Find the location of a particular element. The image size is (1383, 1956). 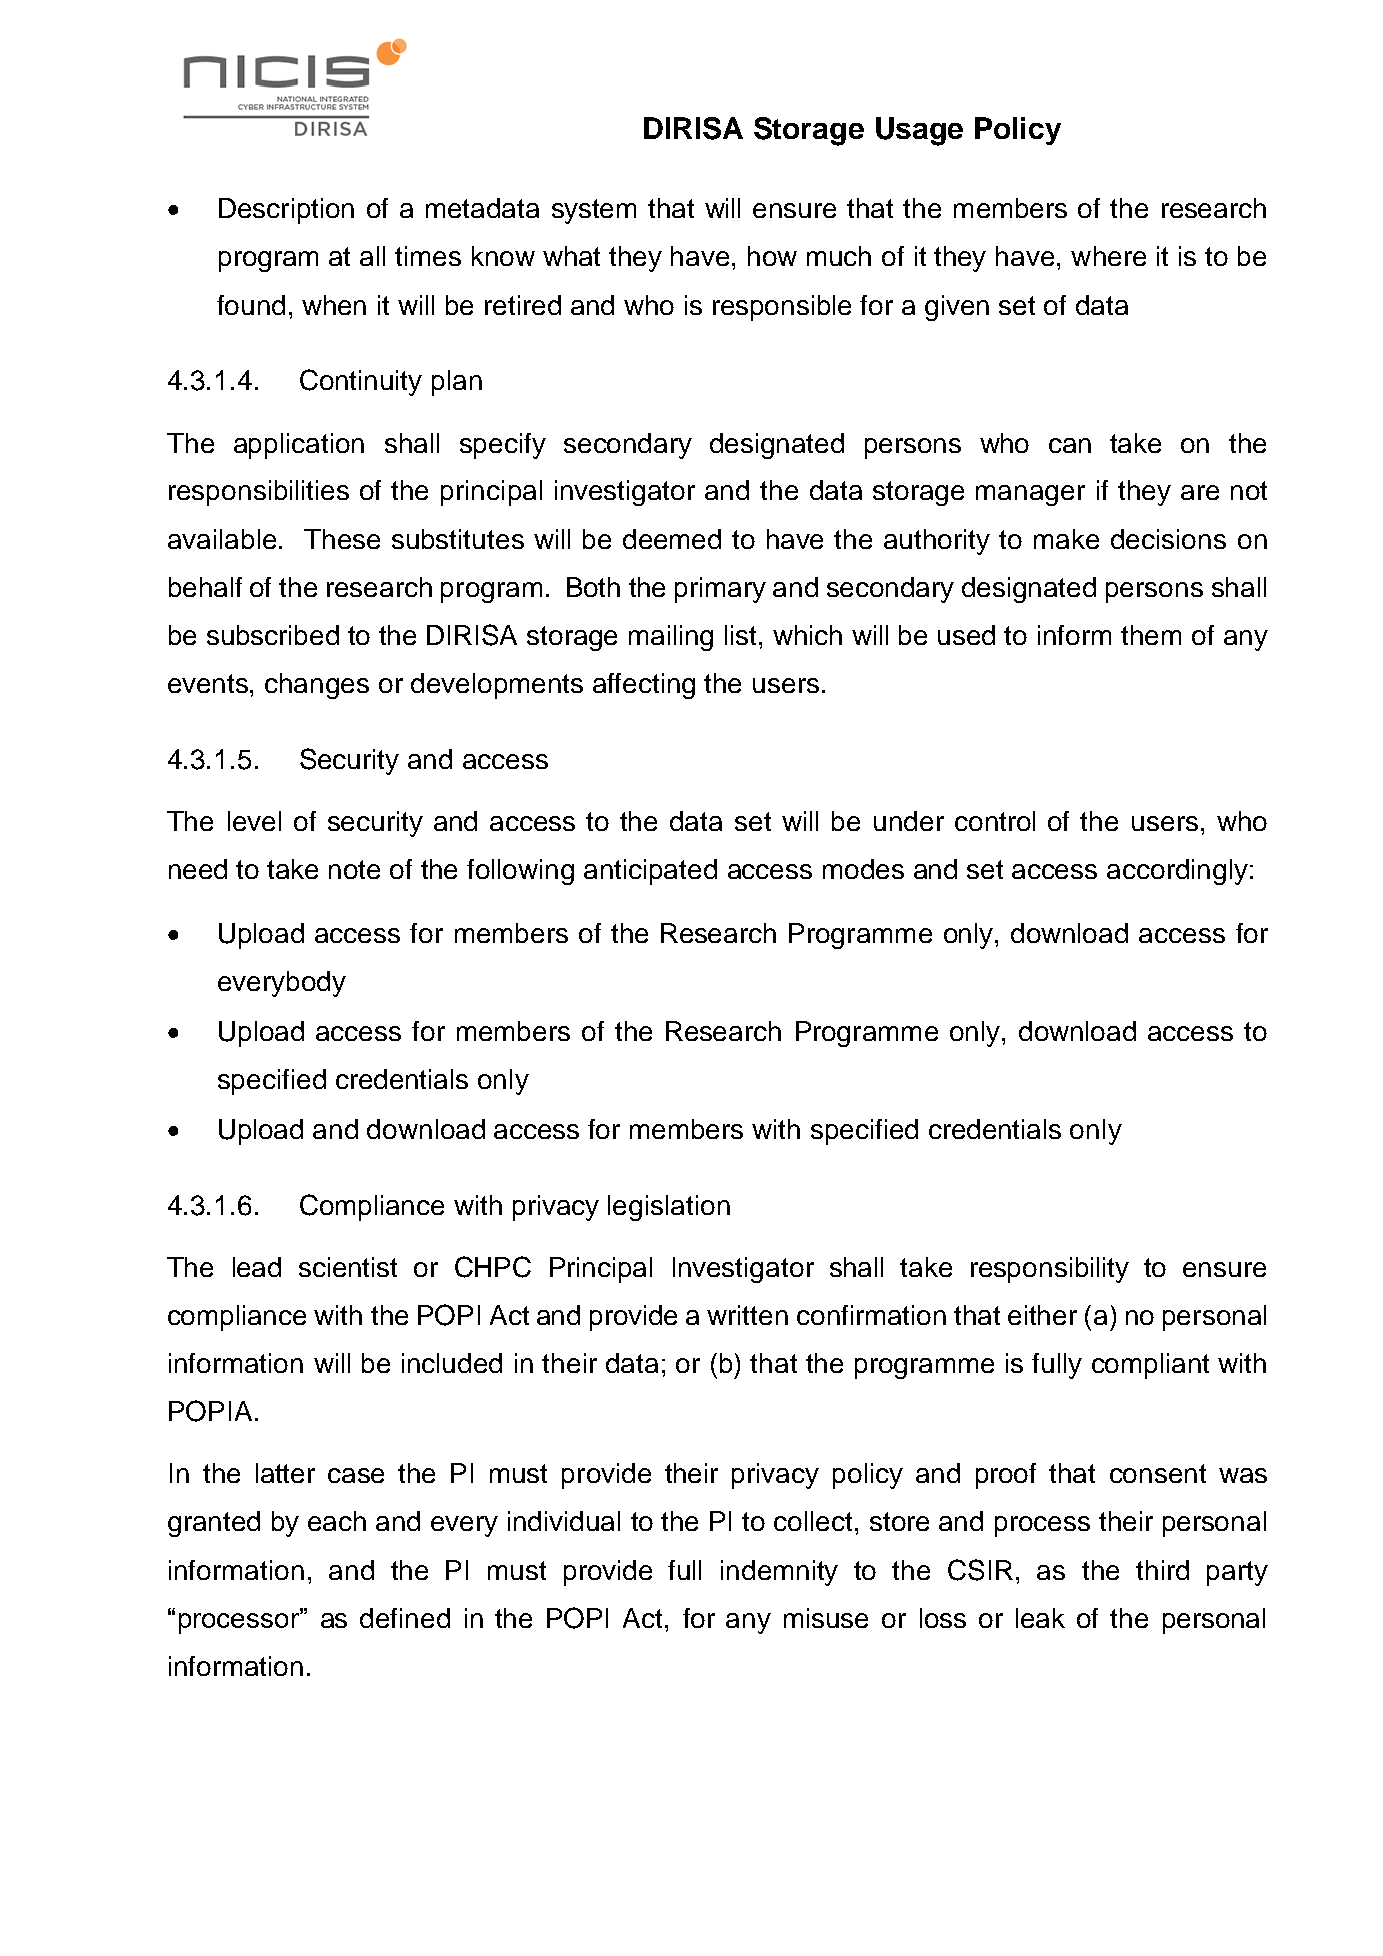

each is located at coordinates (337, 1521).
